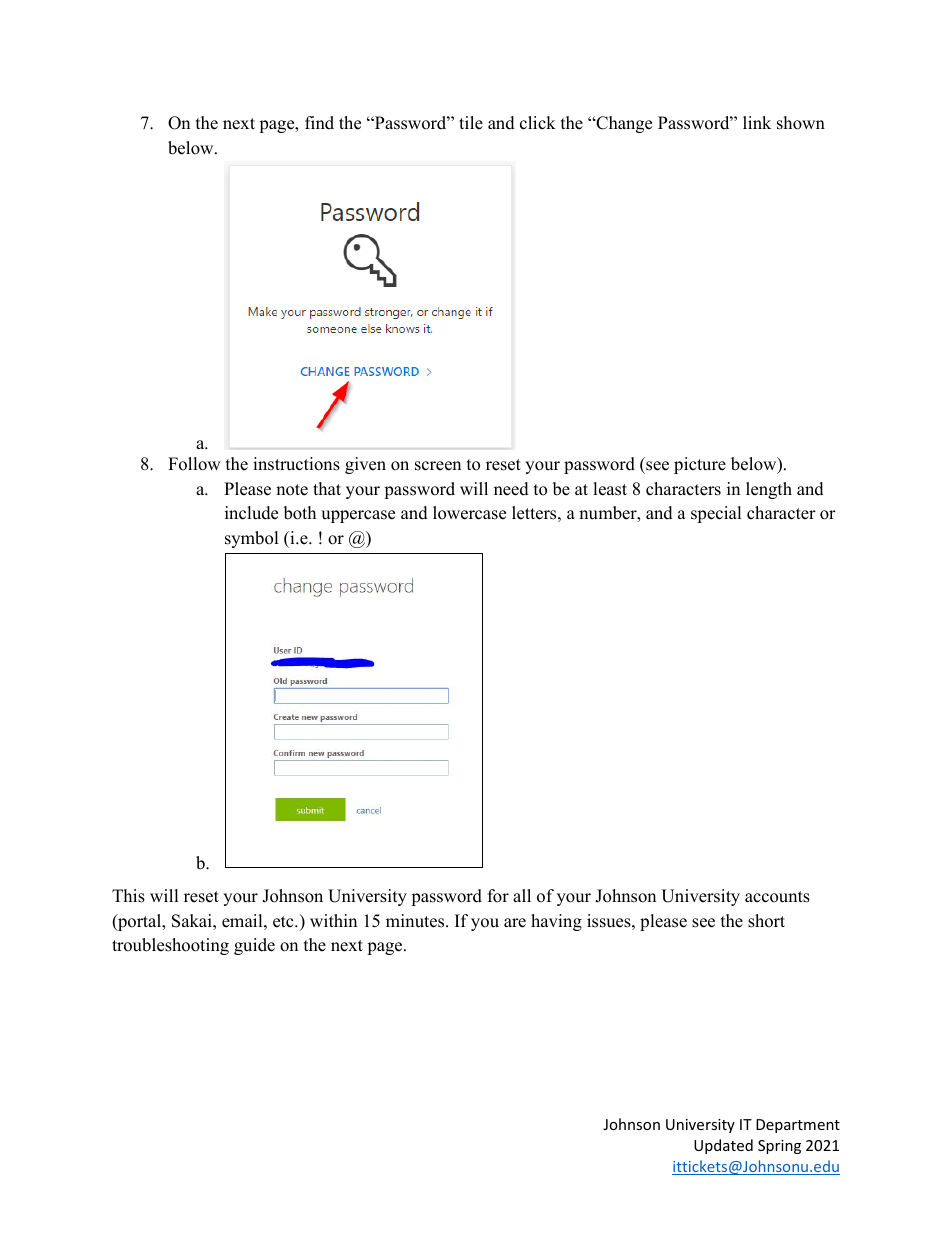  Describe the element at coordinates (319, 123) in the page. I see `find` at that location.
